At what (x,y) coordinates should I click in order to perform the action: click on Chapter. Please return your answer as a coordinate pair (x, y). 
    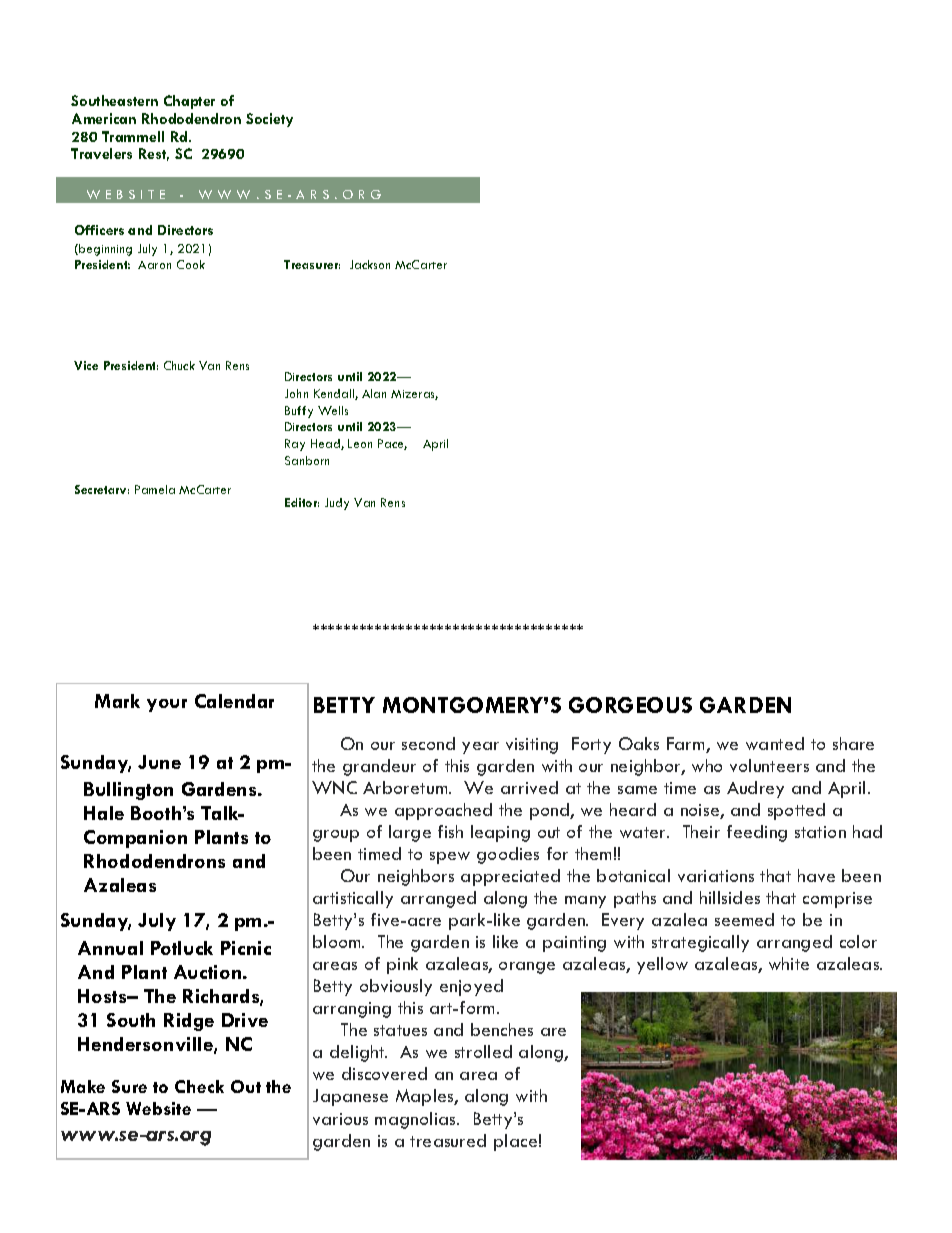
    Looking at the image, I should click on (189, 102).
